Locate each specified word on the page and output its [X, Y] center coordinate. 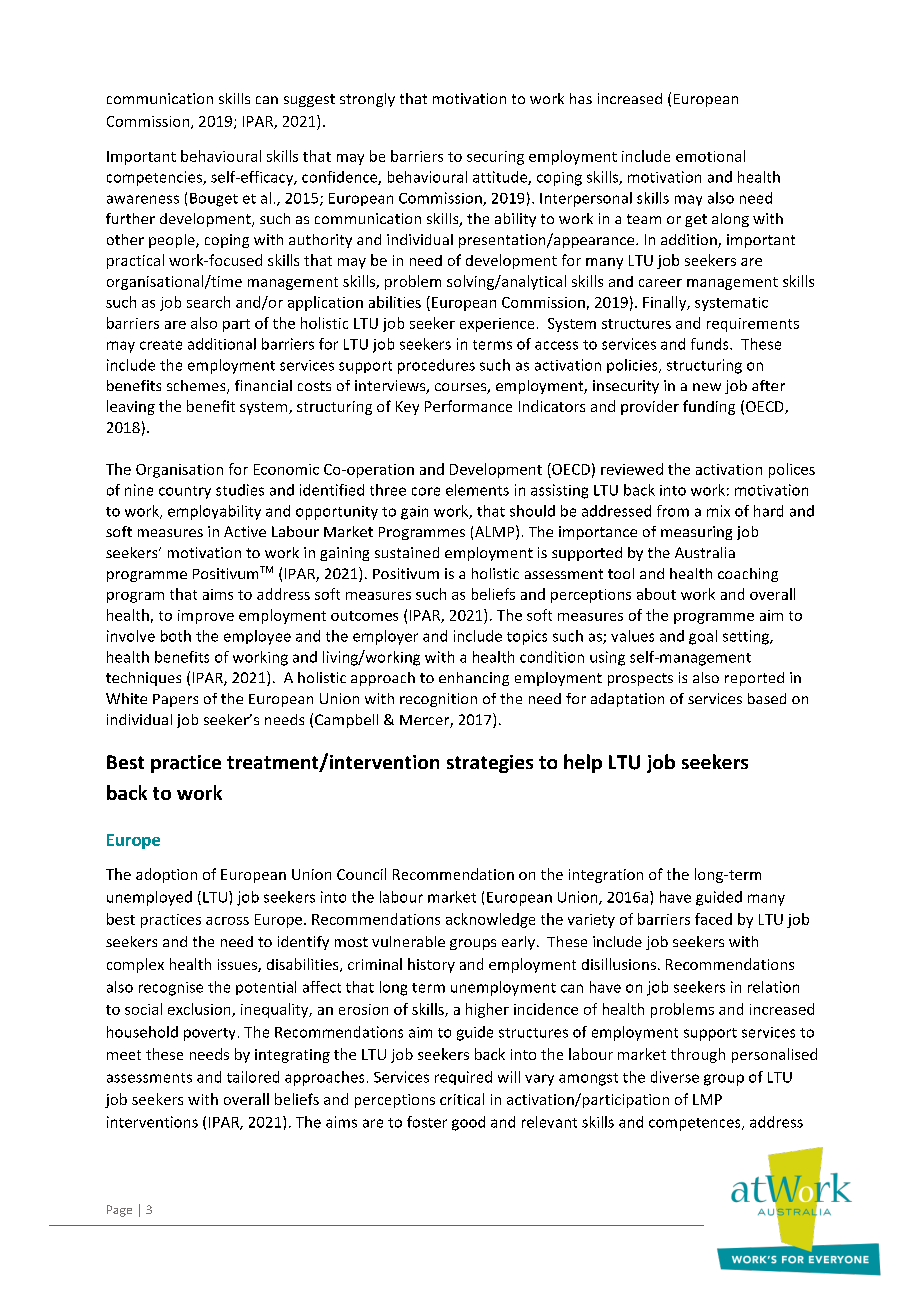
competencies [155, 178]
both [176, 636]
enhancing [474, 679]
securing [495, 158]
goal [703, 637]
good [468, 1123]
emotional [710, 156]
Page [119, 1211]
